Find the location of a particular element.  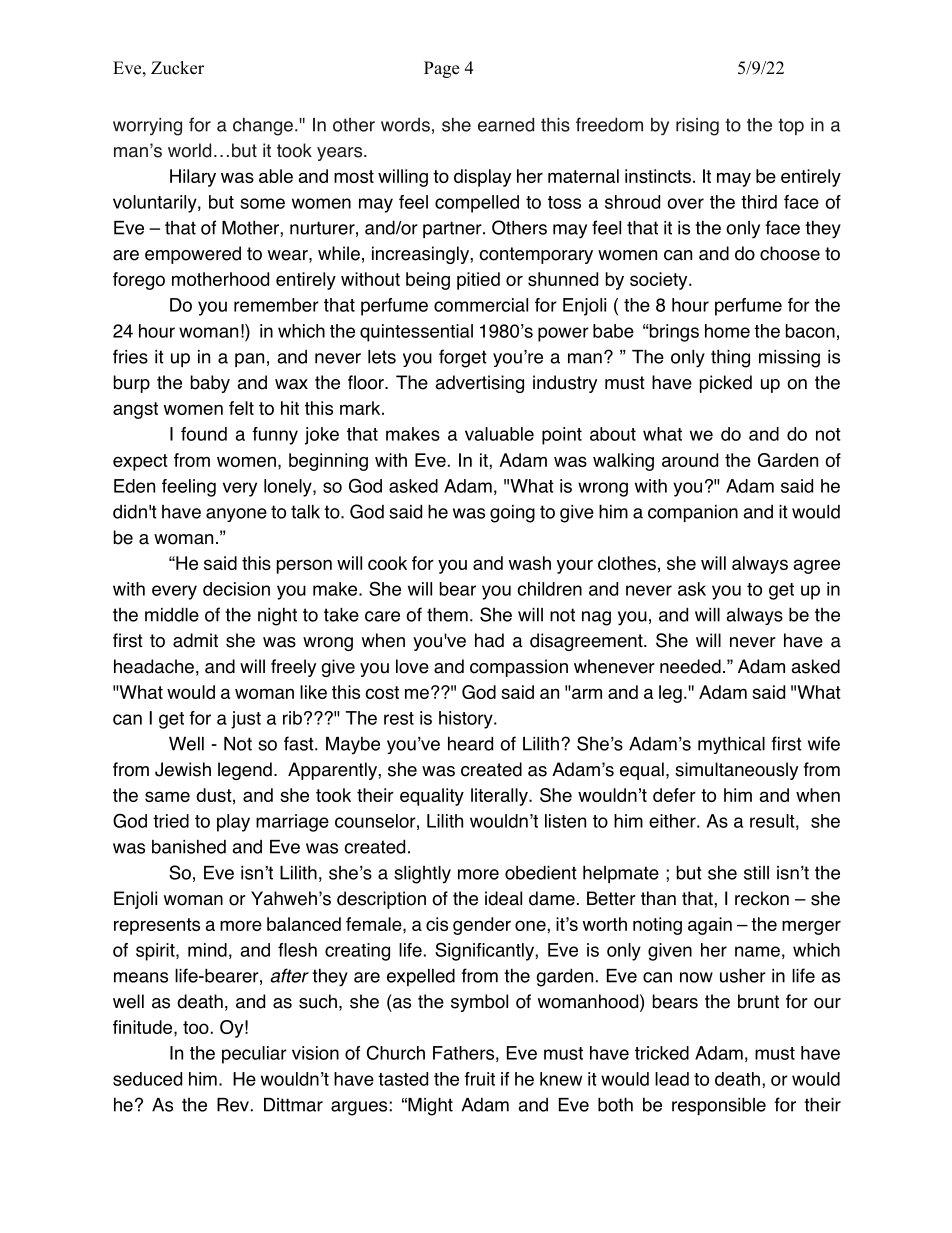

heard is located at coordinates (470, 743).
